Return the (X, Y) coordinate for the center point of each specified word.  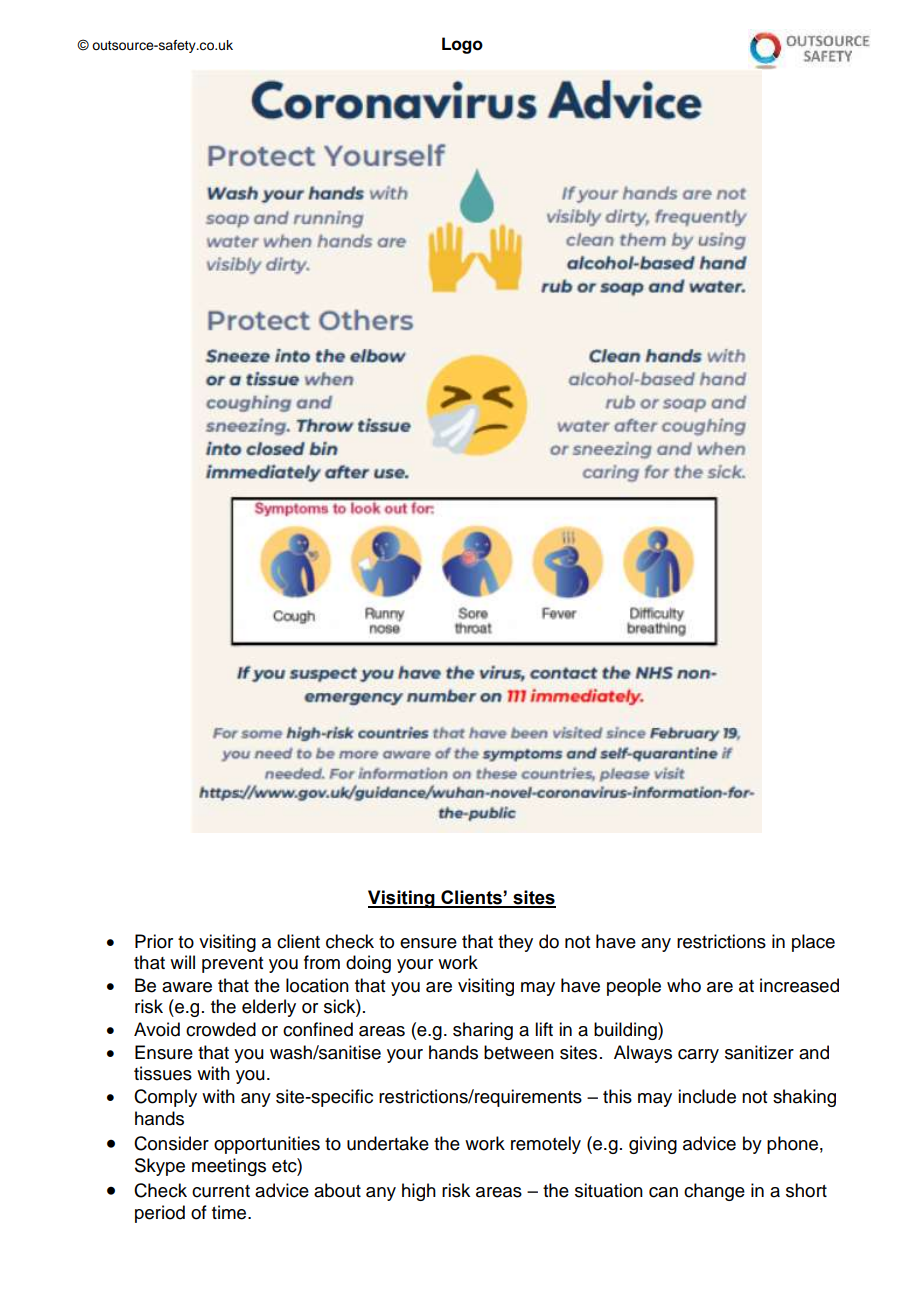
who (684, 985)
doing (368, 964)
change (714, 1192)
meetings (229, 1167)
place (813, 943)
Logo (462, 45)
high (419, 1192)
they (515, 943)
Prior (154, 941)
